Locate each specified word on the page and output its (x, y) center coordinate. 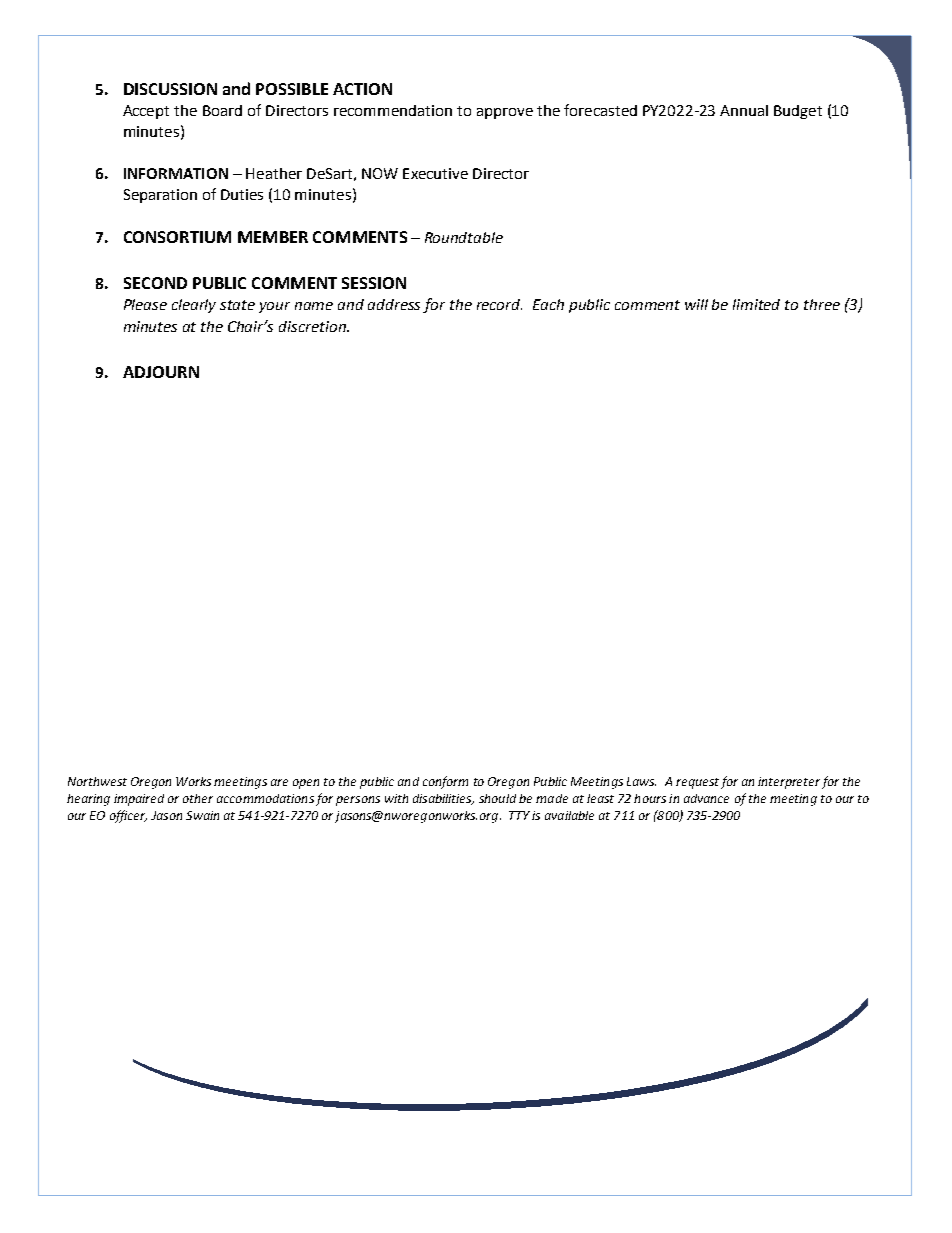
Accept (146, 112)
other (198, 798)
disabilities (443, 799)
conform (445, 782)
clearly (194, 306)
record (499, 304)
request (697, 783)
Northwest (97, 781)
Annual (744, 110)
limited (756, 304)
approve (505, 113)
